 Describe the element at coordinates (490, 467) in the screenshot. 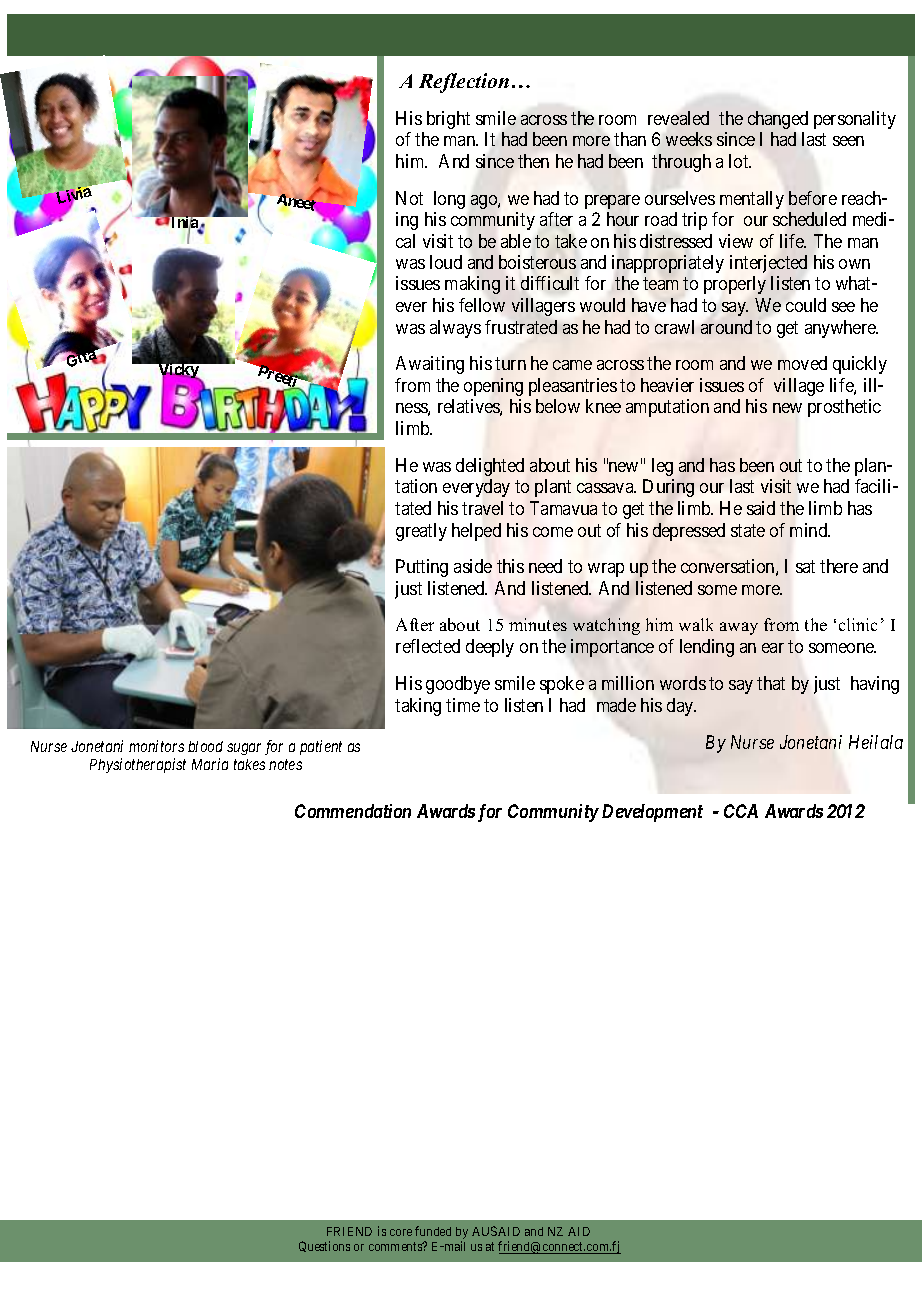

I see `delighted` at that location.
